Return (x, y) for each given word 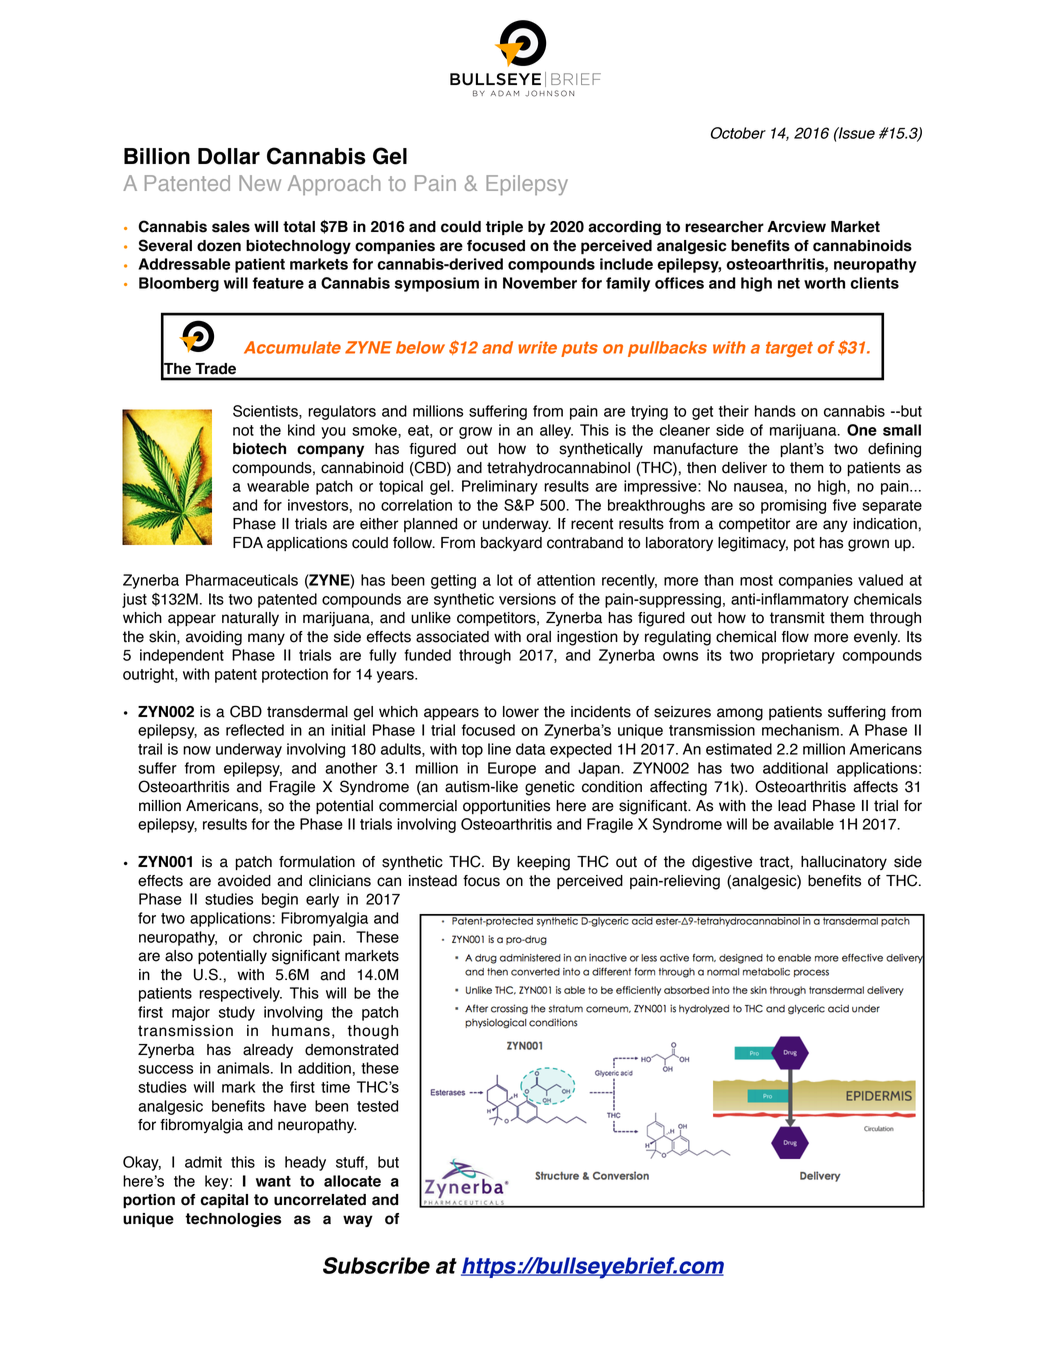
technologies (233, 1220)
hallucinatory (844, 863)
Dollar (229, 156)
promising (793, 506)
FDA (248, 542)
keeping (543, 863)
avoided (244, 881)
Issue (856, 133)
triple (504, 228)
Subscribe (376, 1265)
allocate (352, 1181)
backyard (511, 544)
